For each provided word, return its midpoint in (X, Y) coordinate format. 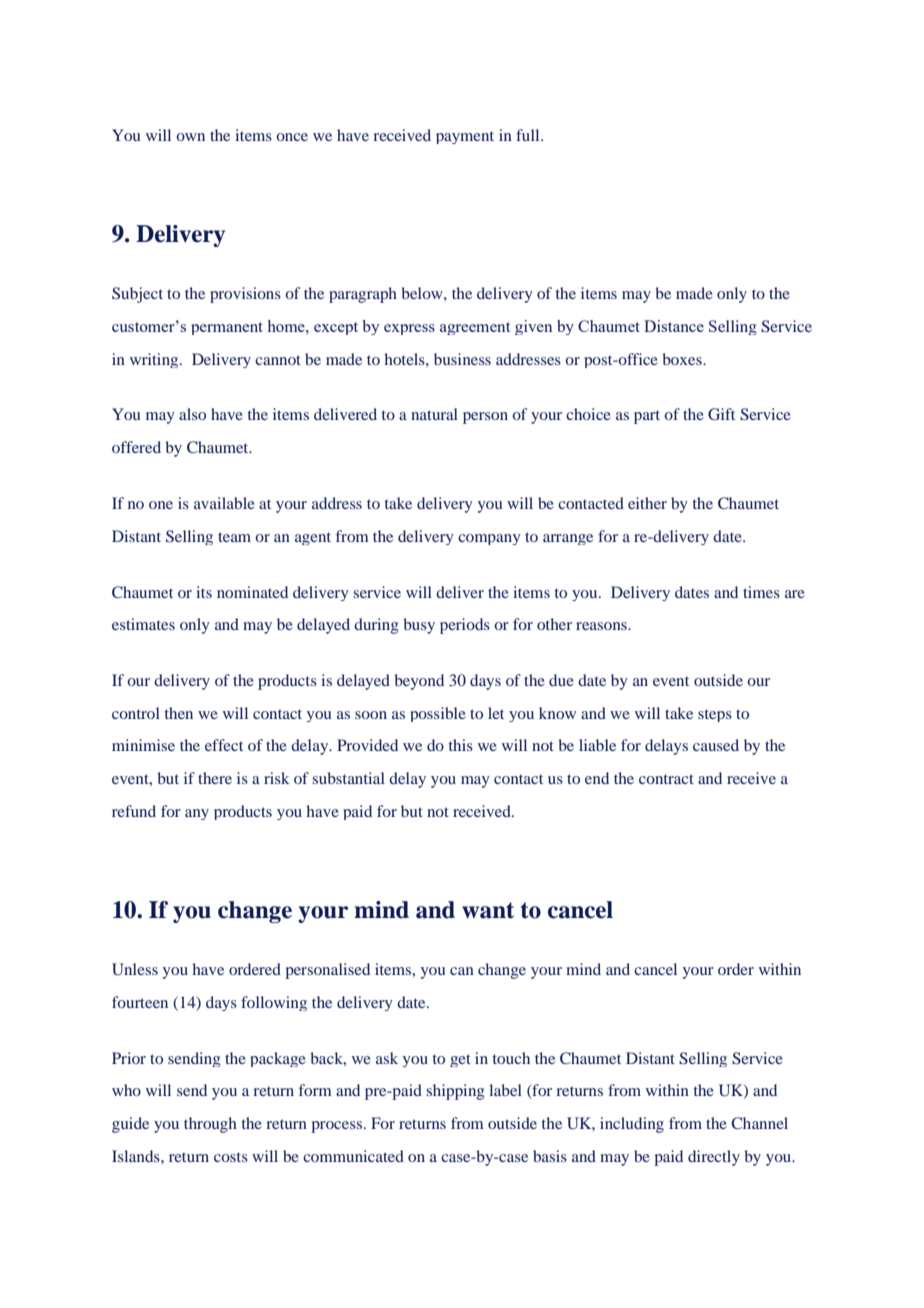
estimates (143, 624)
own (190, 137)
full (529, 135)
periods (465, 626)
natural (434, 414)
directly (714, 1158)
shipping (455, 1092)
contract (666, 779)
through (210, 1125)
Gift (721, 414)
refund (134, 811)
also (192, 414)
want (488, 910)
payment (465, 137)
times (761, 592)
